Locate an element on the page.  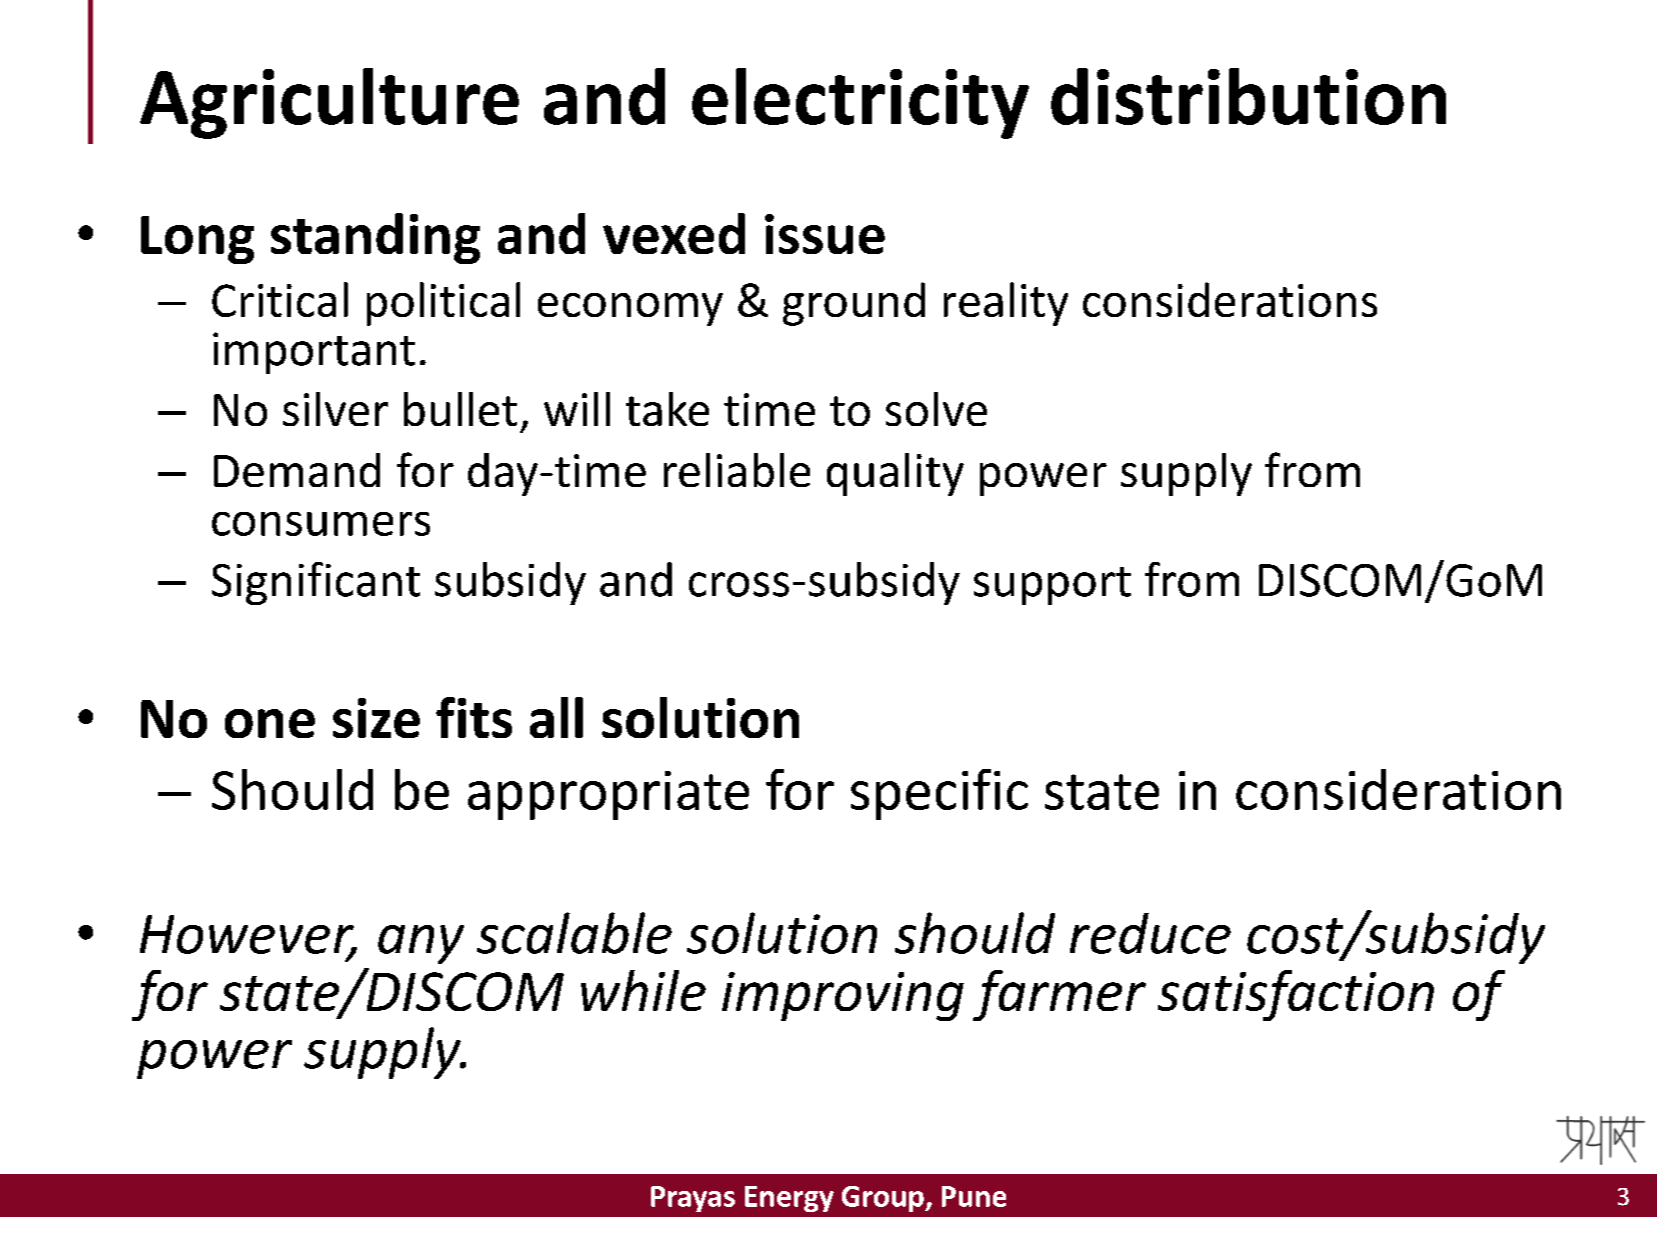
support is located at coordinates (1052, 586).
